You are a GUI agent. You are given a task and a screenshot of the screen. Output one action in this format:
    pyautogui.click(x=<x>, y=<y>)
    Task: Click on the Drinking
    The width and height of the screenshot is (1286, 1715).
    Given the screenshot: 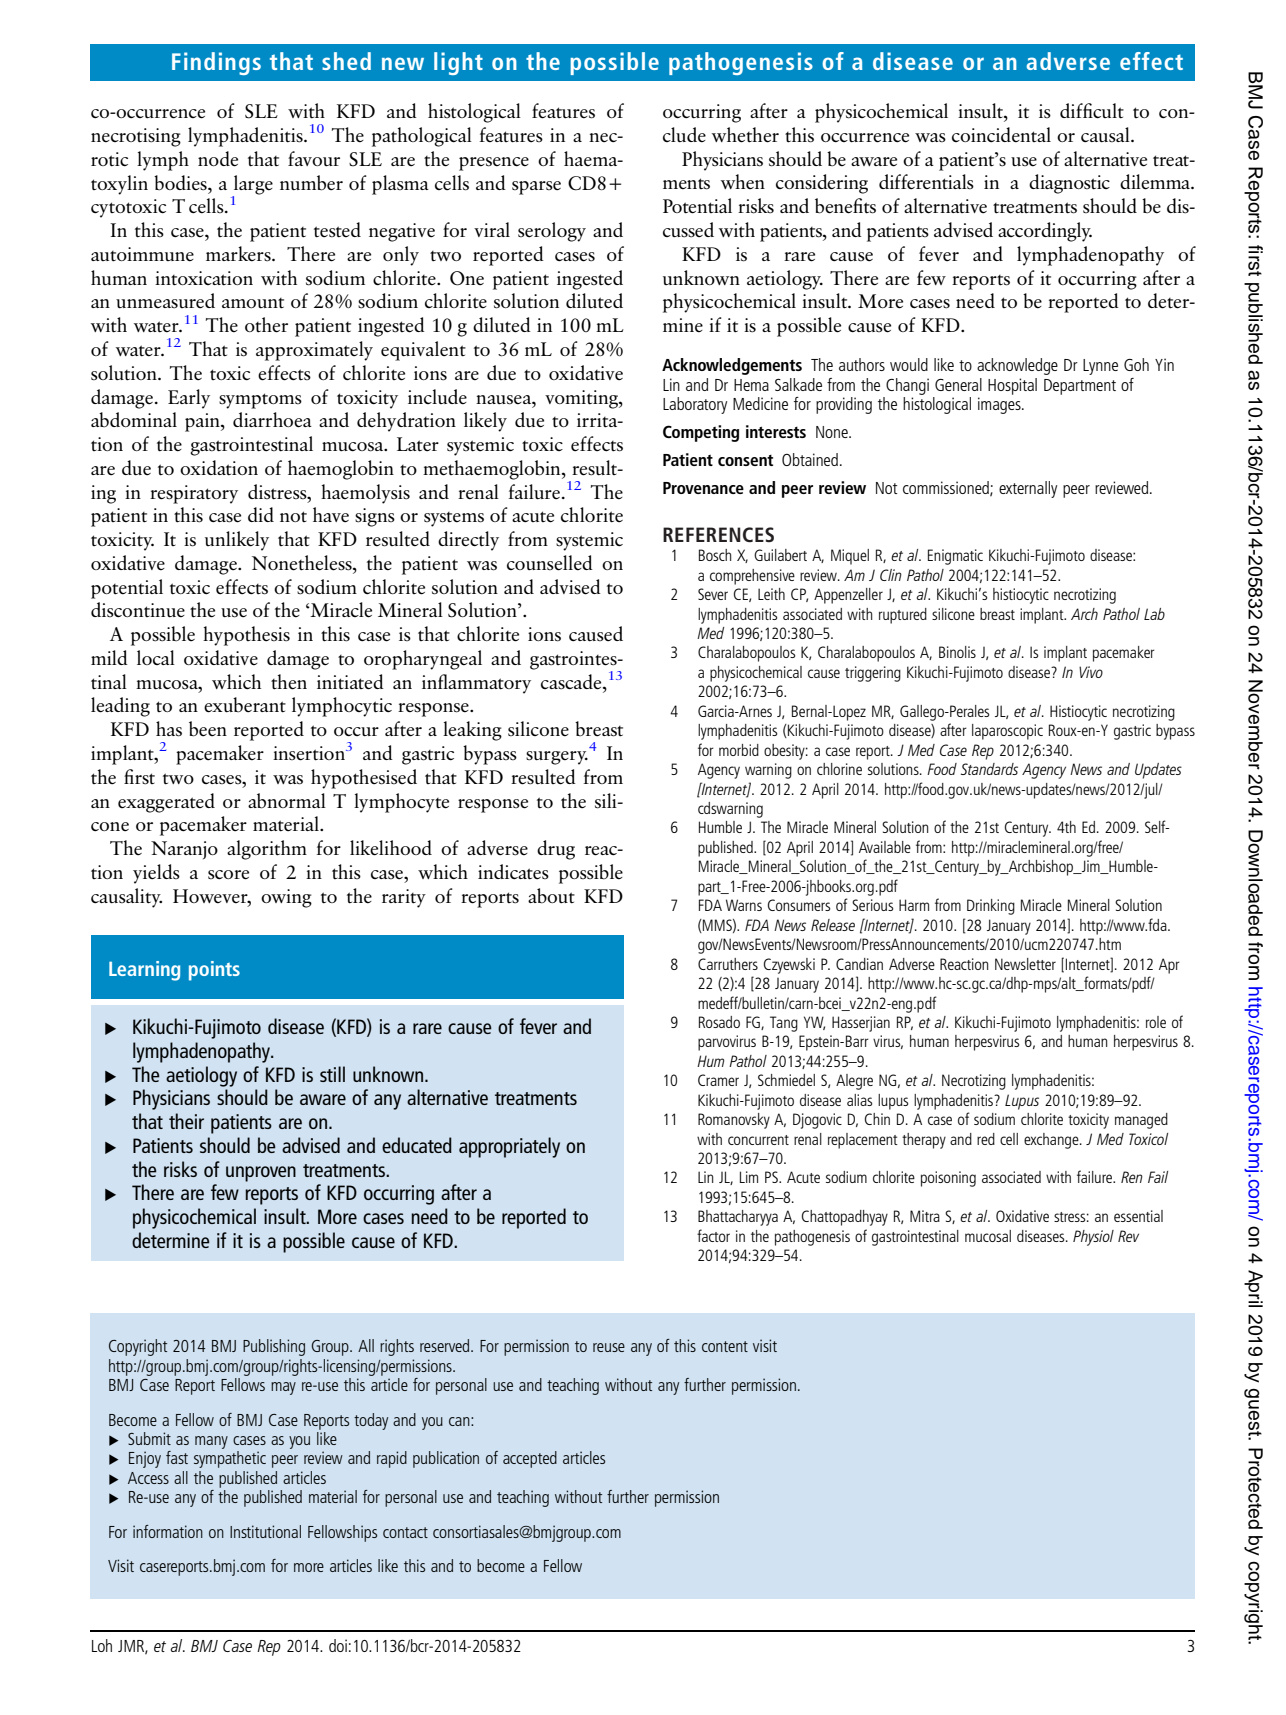 What is the action you would take?
    pyautogui.click(x=991, y=907)
